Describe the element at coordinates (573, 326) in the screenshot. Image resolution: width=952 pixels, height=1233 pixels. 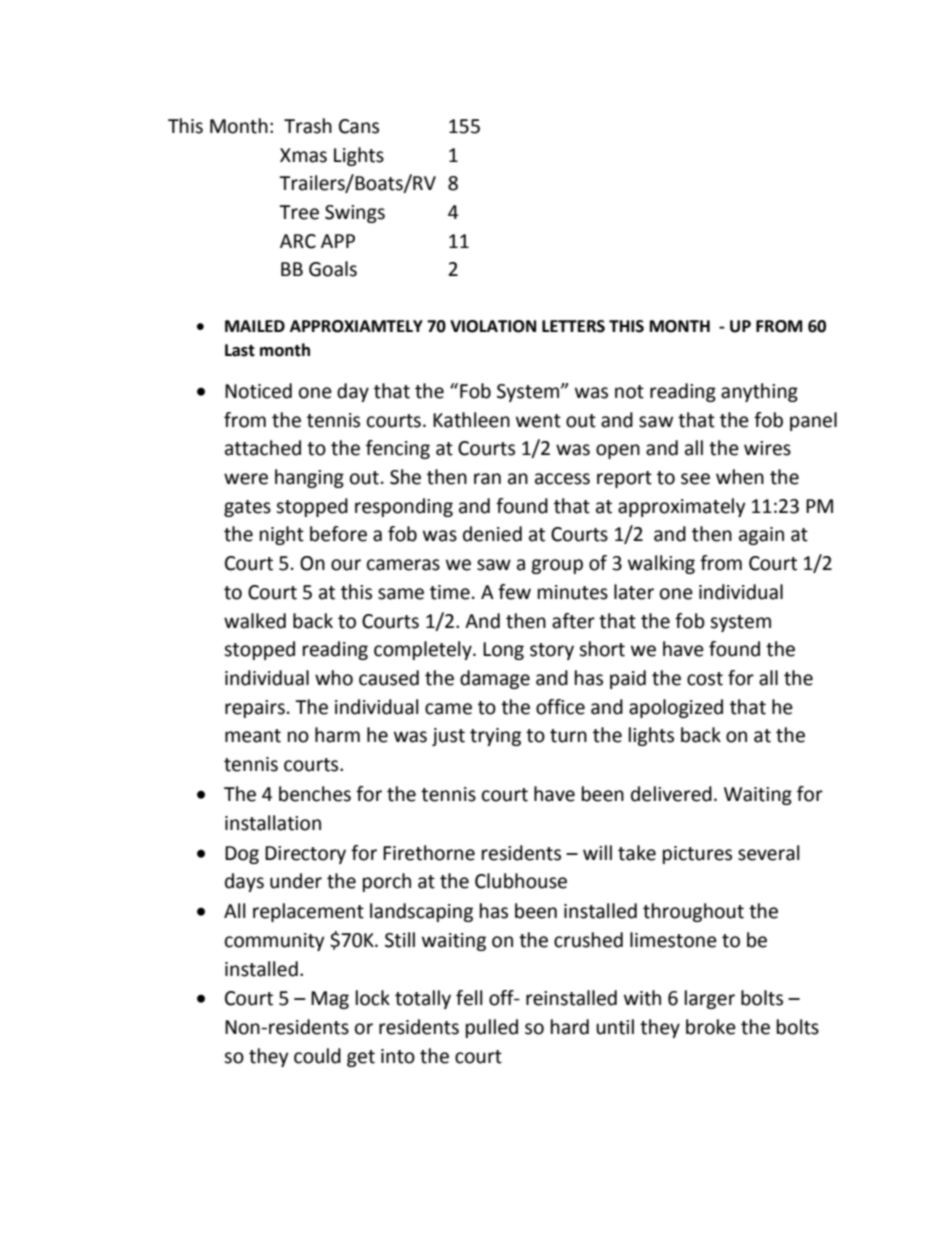
I see `LETTERS` at that location.
